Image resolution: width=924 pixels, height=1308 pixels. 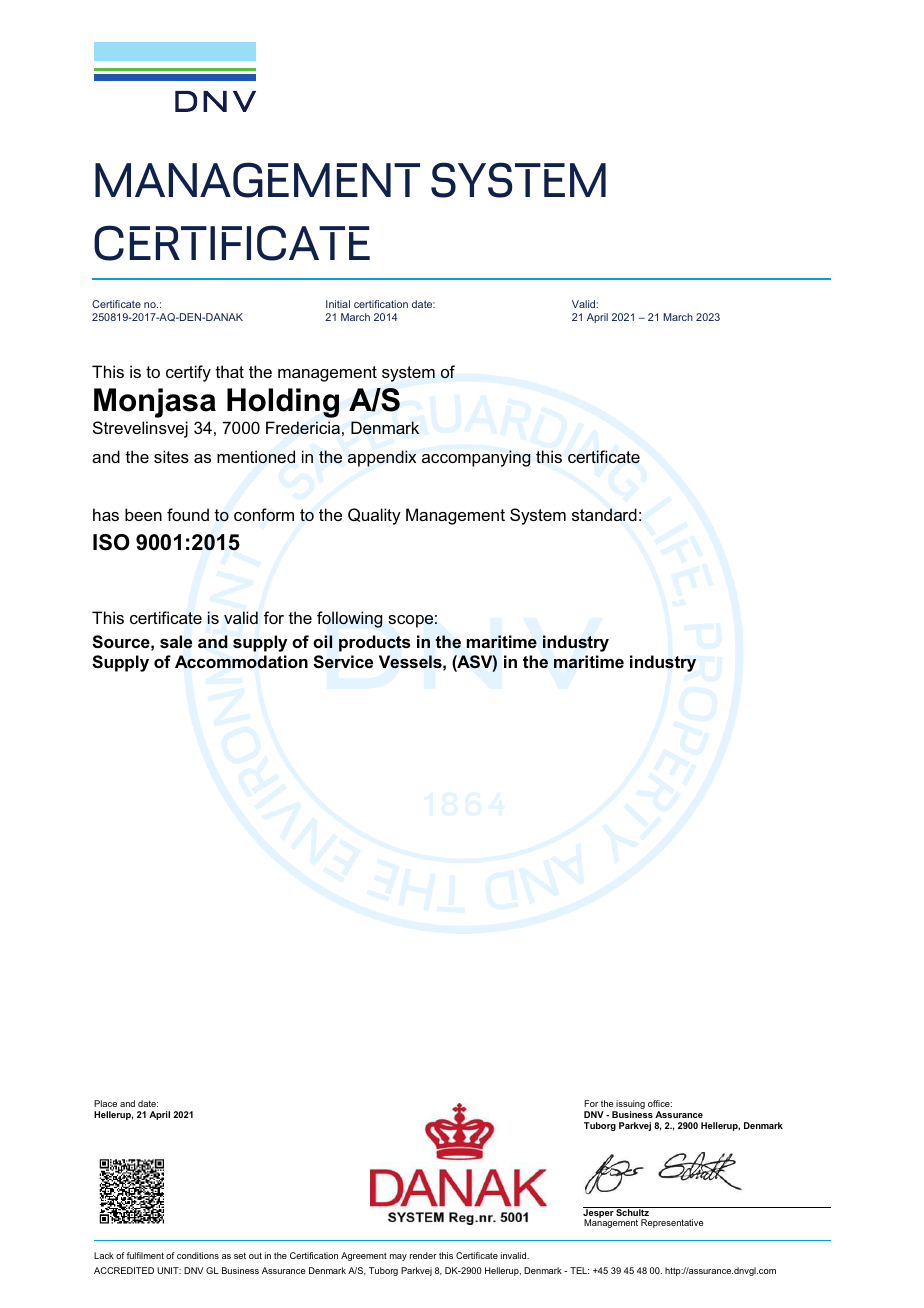 I want to click on certify, so click(x=188, y=373).
